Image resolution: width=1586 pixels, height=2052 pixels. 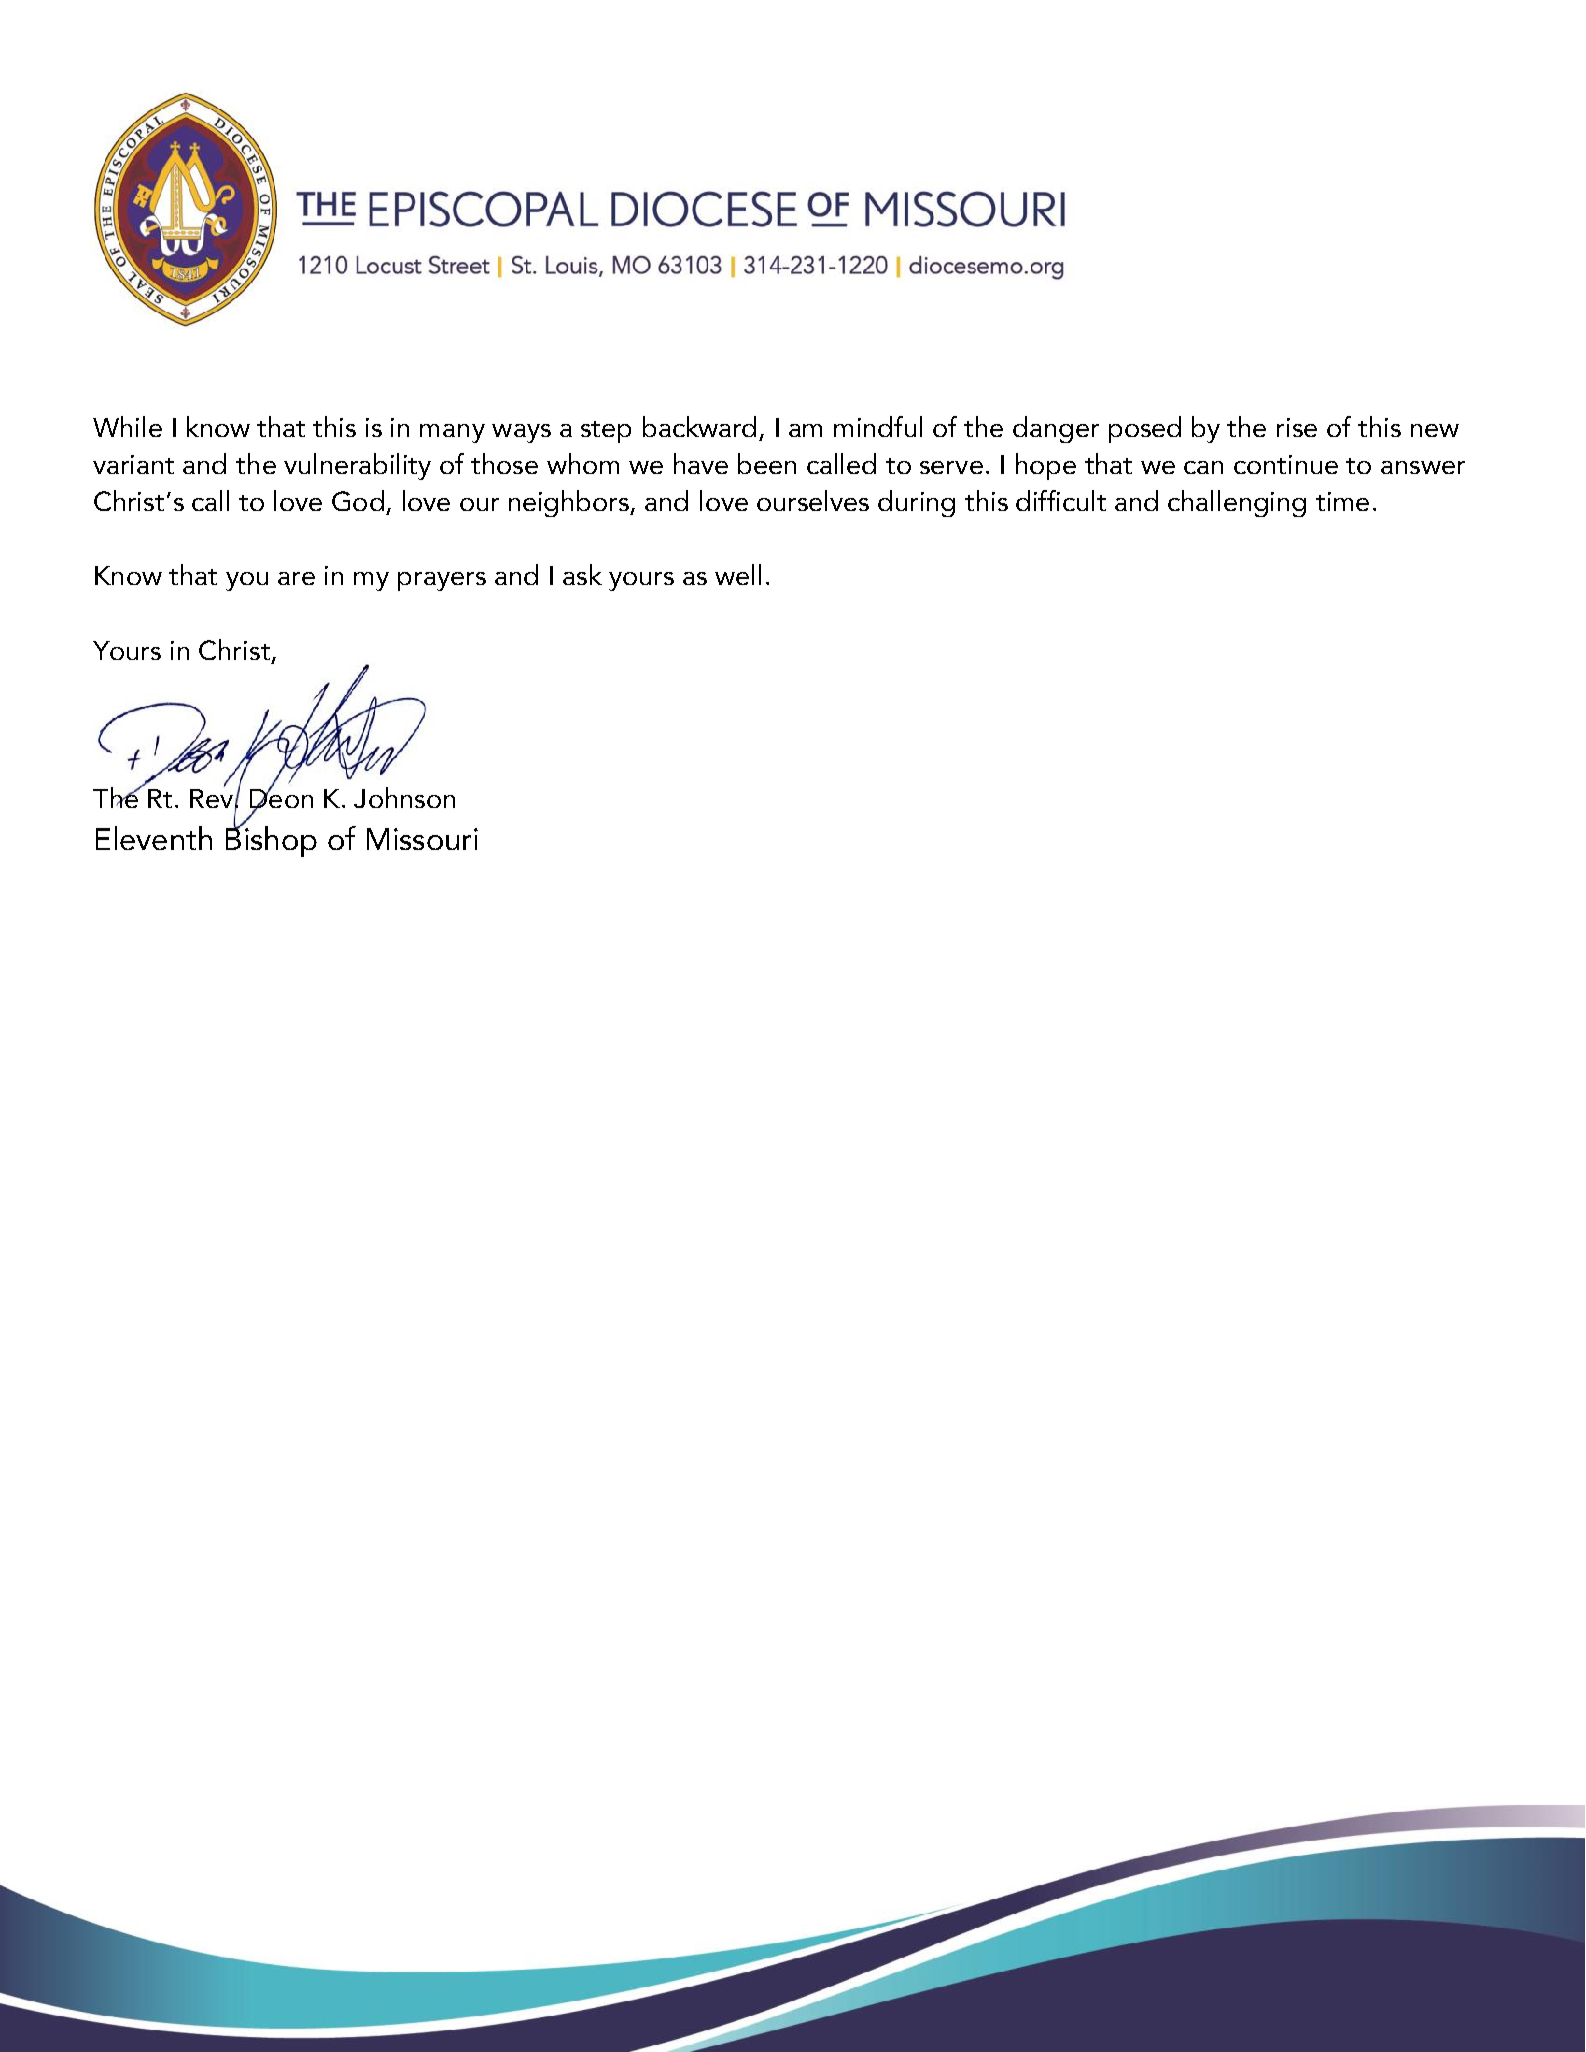 What do you see at coordinates (211, 798) in the document?
I see `Rev` at bounding box center [211, 798].
